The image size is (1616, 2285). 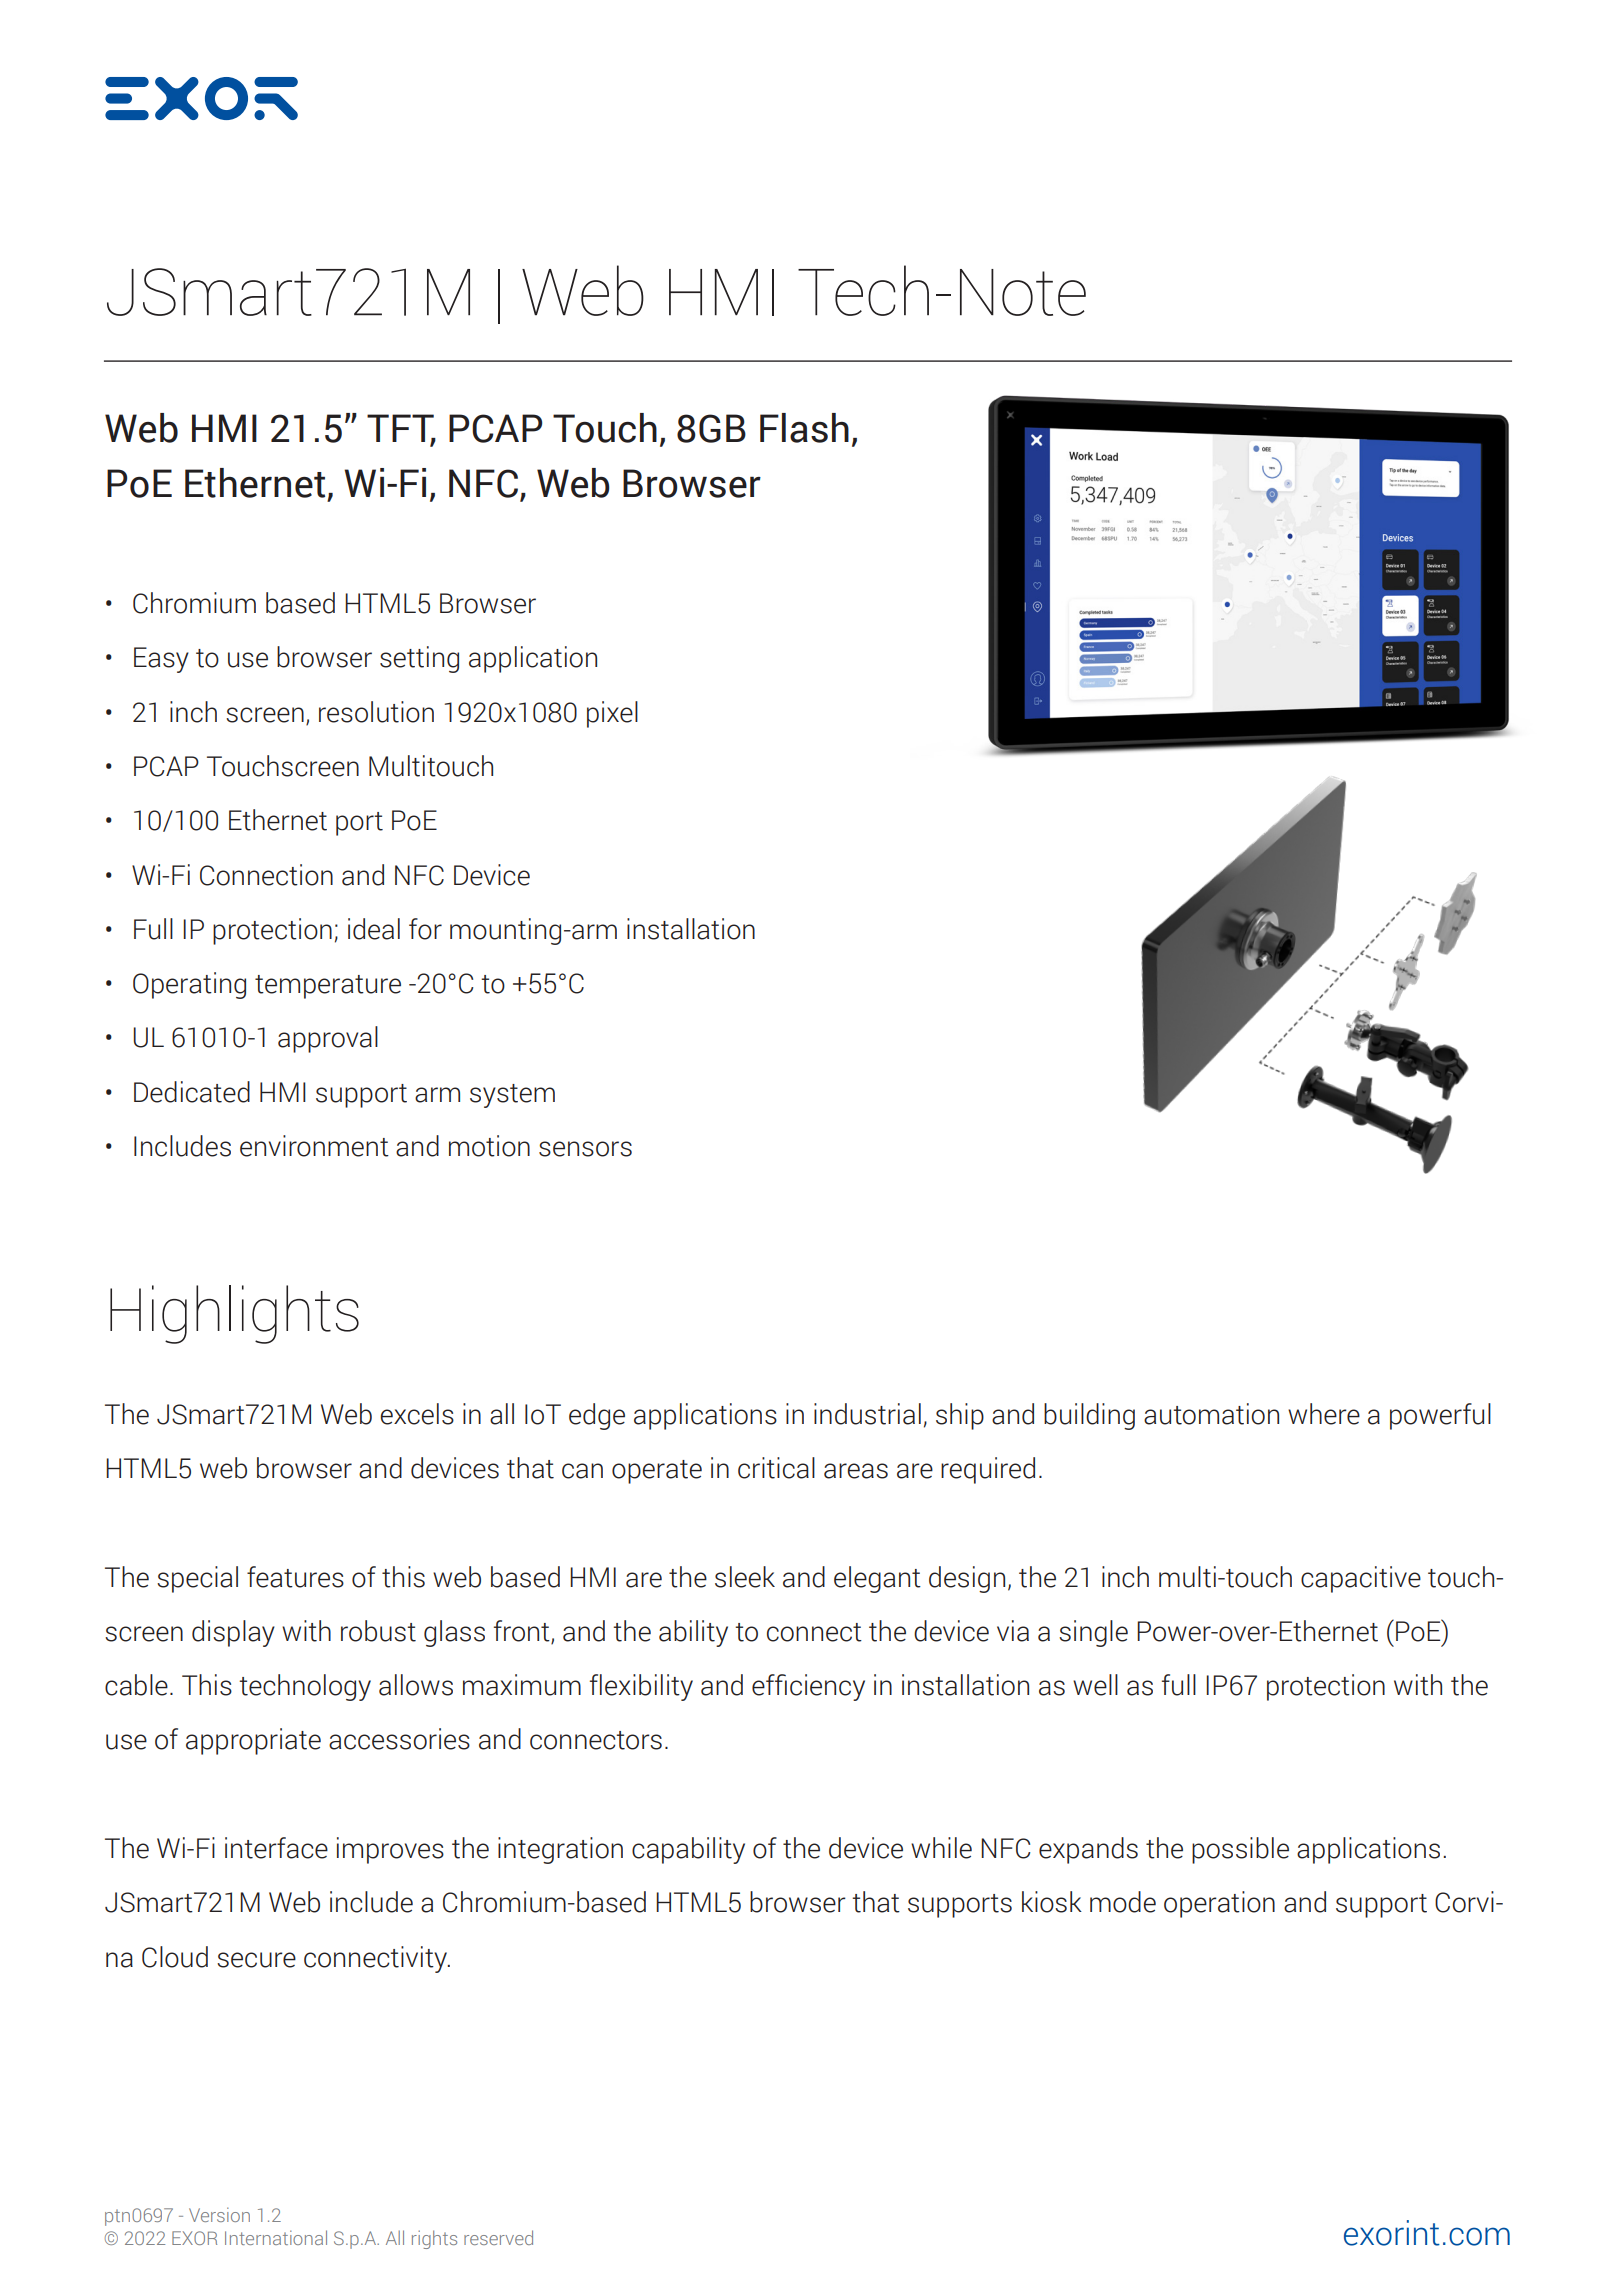 I want to click on pixel, so click(x=612, y=714).
